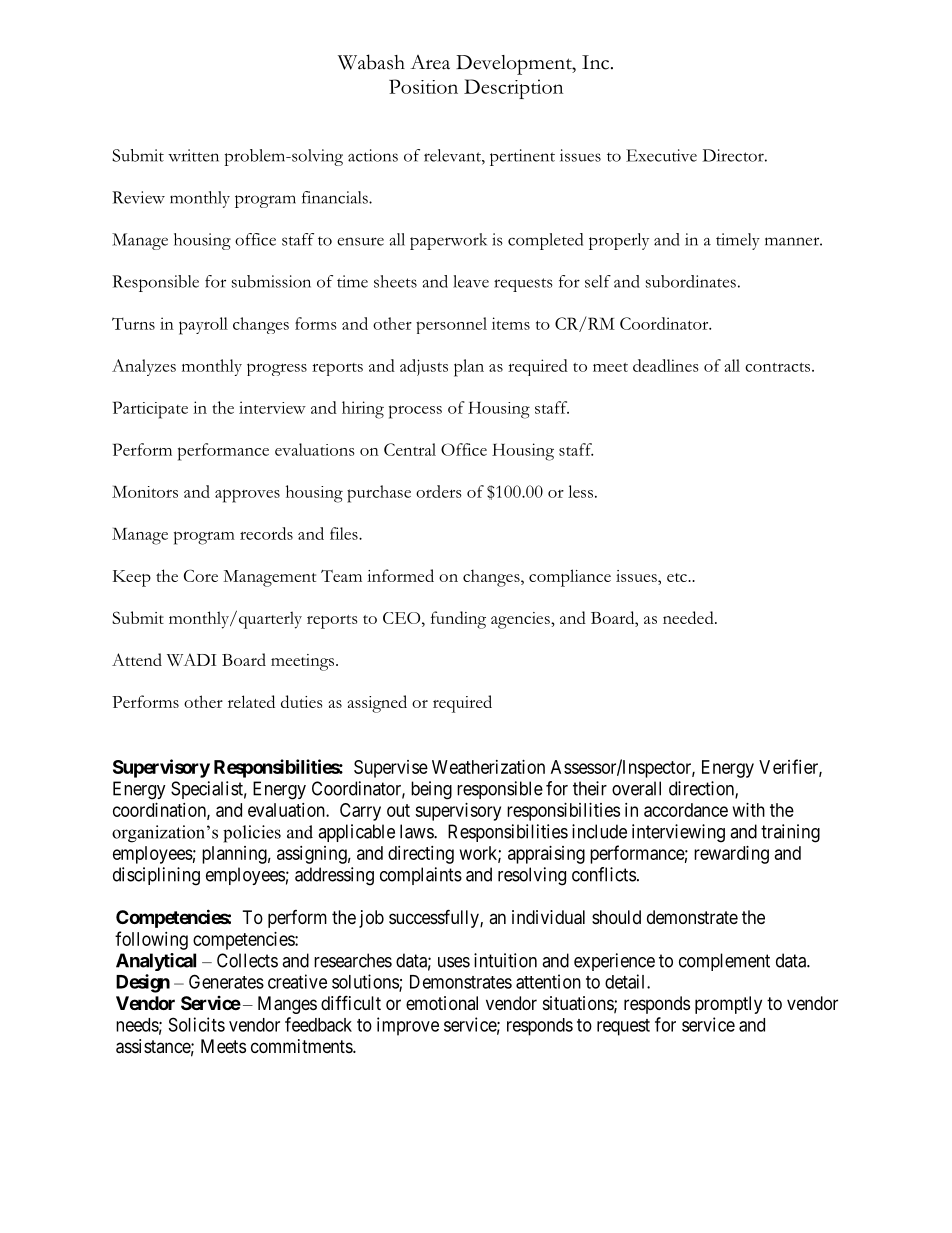 The width and height of the document is (952, 1233). Describe the element at coordinates (150, 410) in the document. I see `Participate` at that location.
